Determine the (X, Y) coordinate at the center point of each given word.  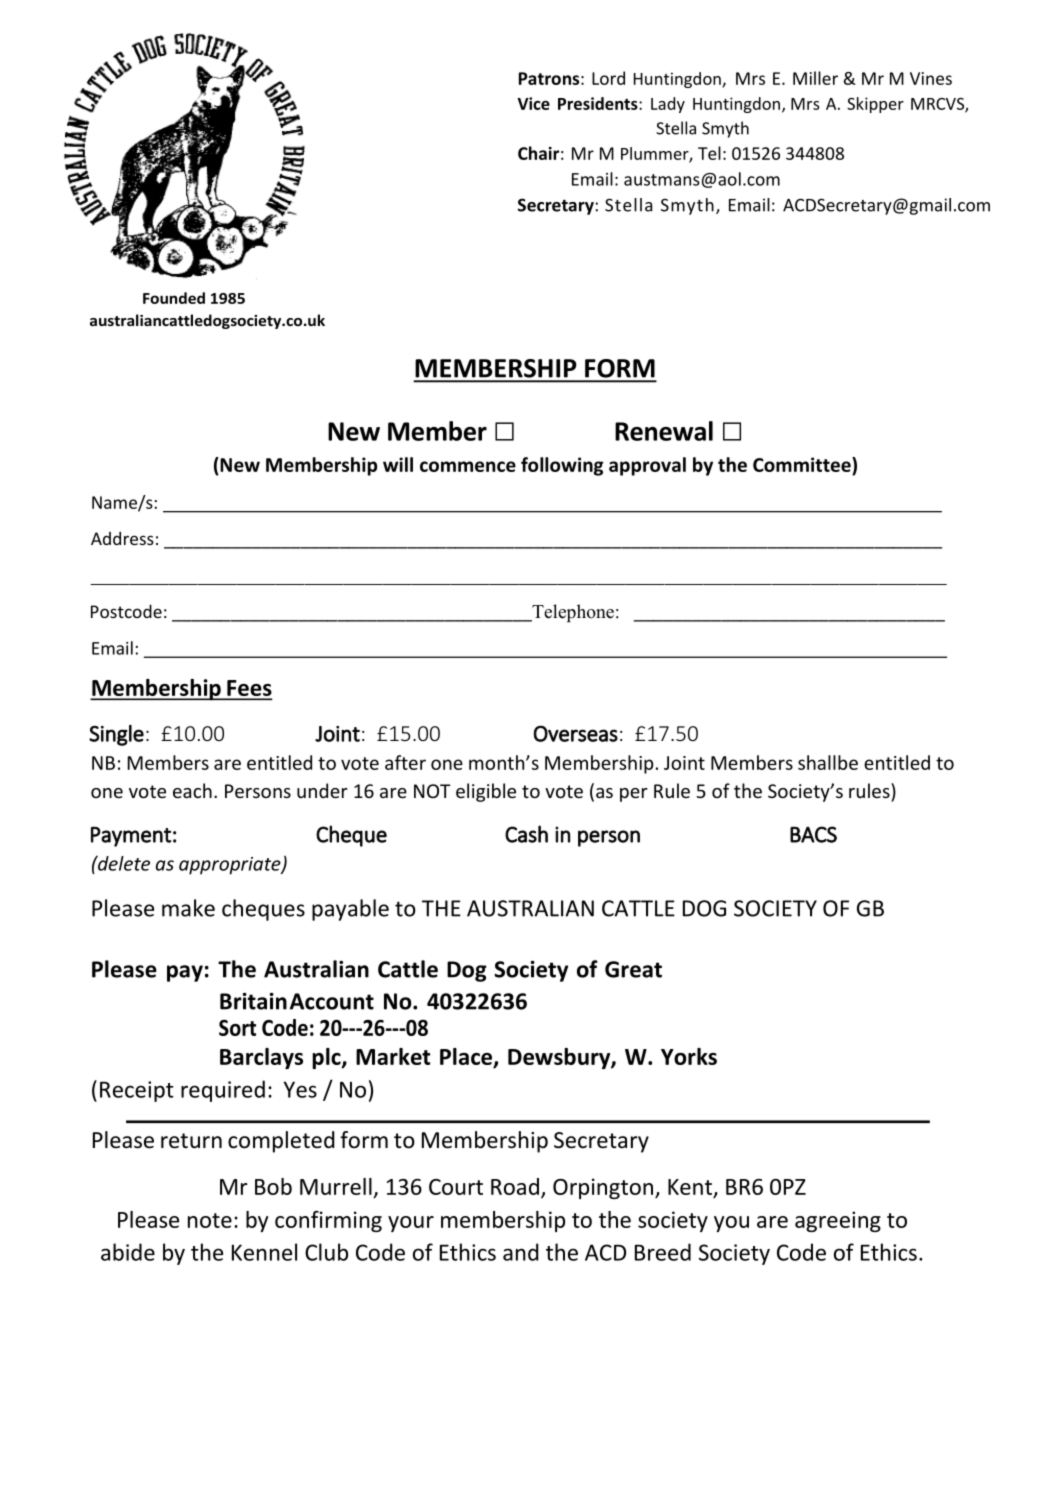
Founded (174, 298)
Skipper (875, 105)
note (210, 1220)
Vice (533, 103)
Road (515, 1186)
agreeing (838, 1221)
